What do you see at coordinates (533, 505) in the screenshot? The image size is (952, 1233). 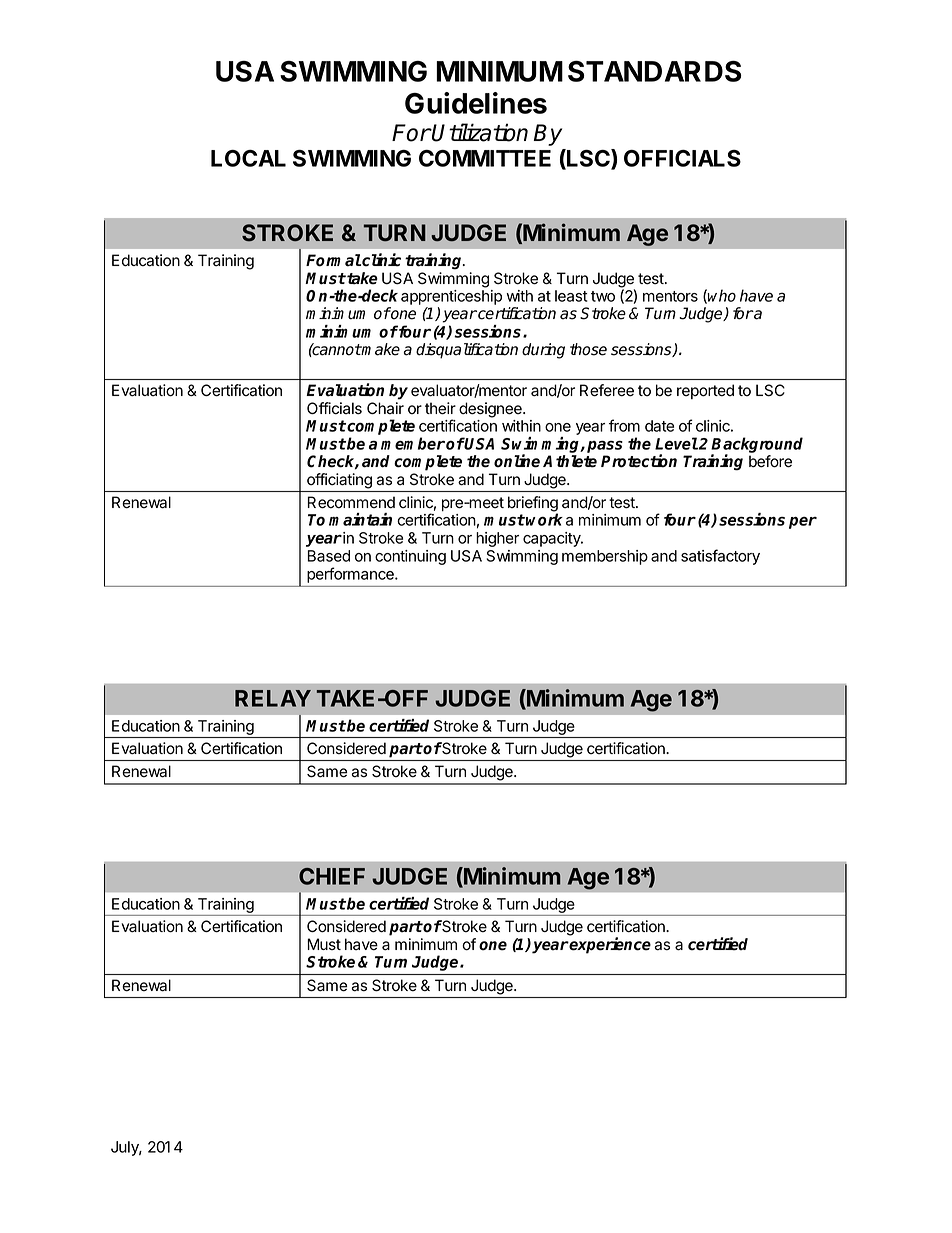 I see `briefing` at bounding box center [533, 505].
